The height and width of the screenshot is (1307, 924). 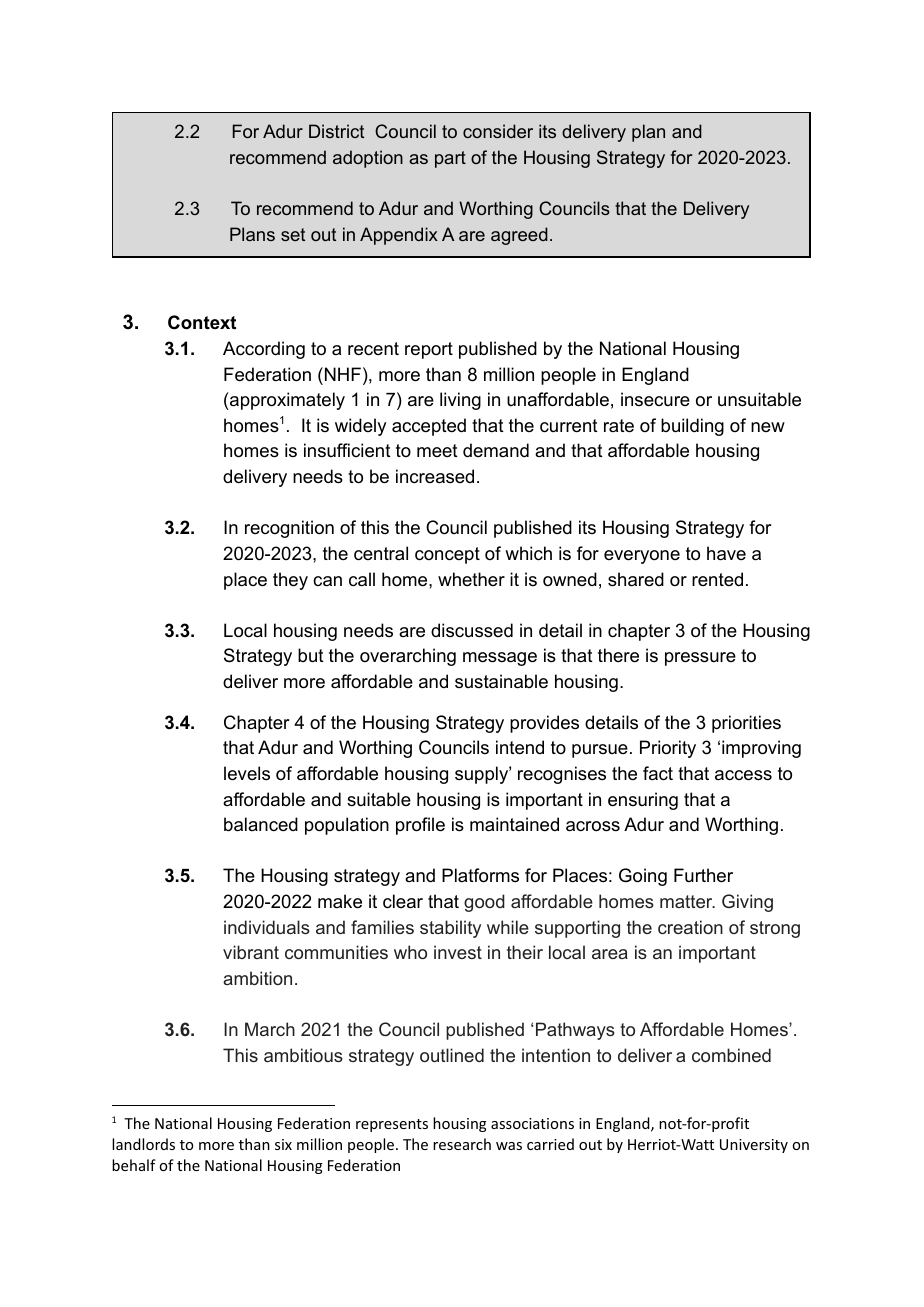 I want to click on Platforms, so click(x=480, y=875).
